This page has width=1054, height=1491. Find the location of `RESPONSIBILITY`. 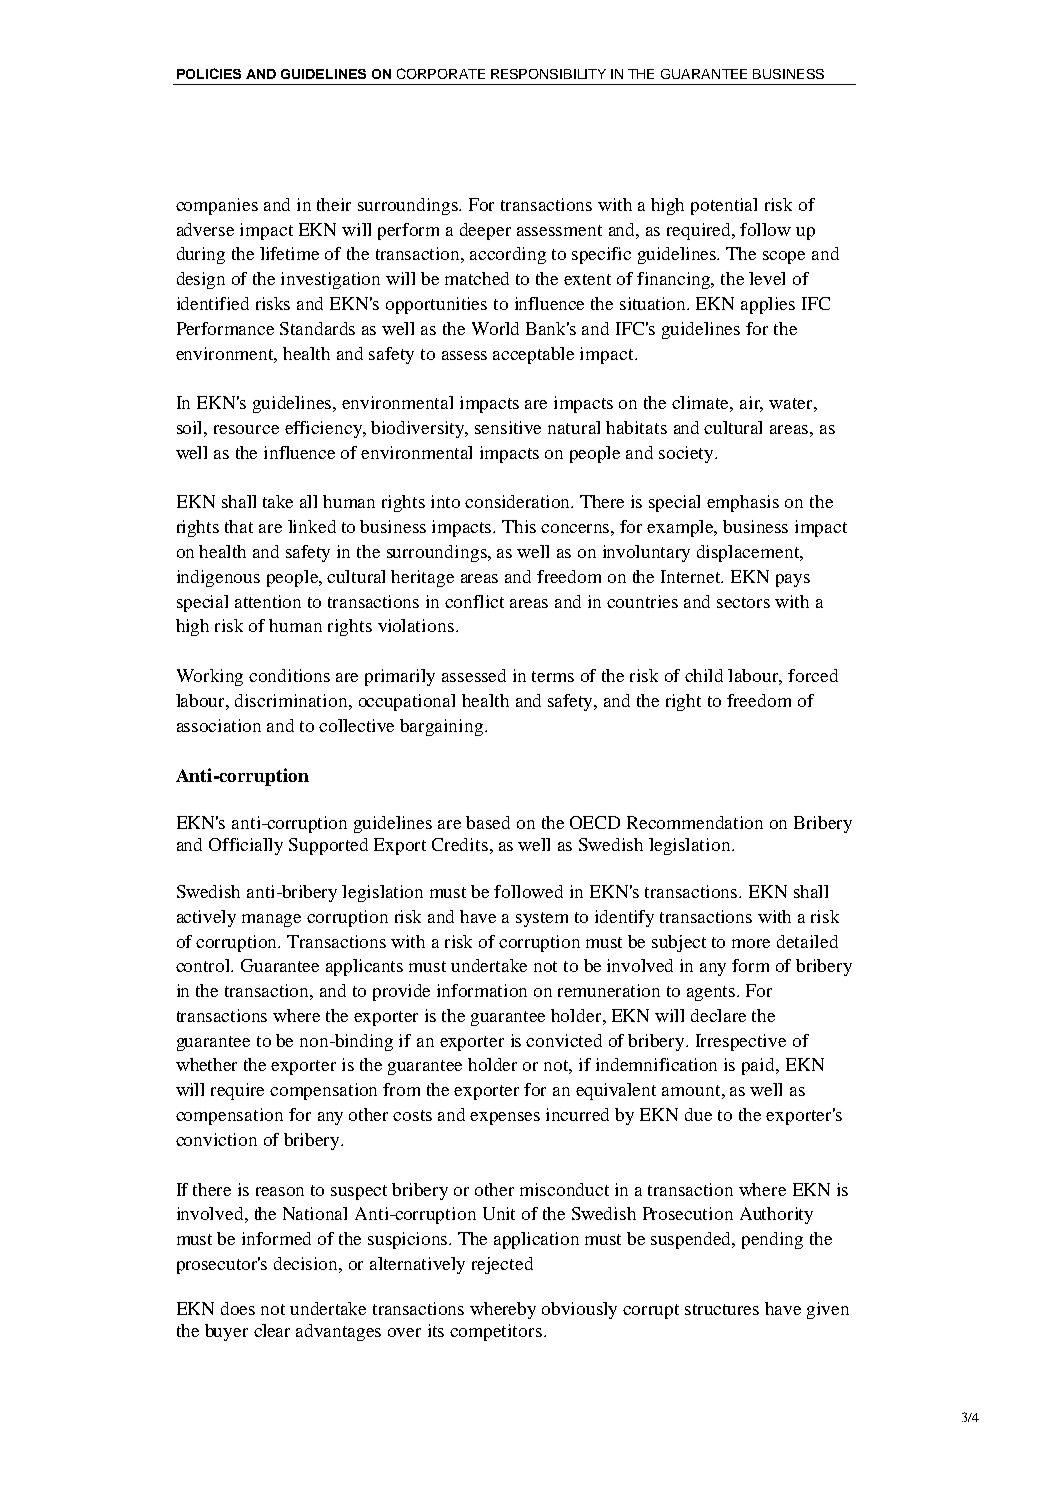

RESPONSIBILITY is located at coordinates (548, 74).
